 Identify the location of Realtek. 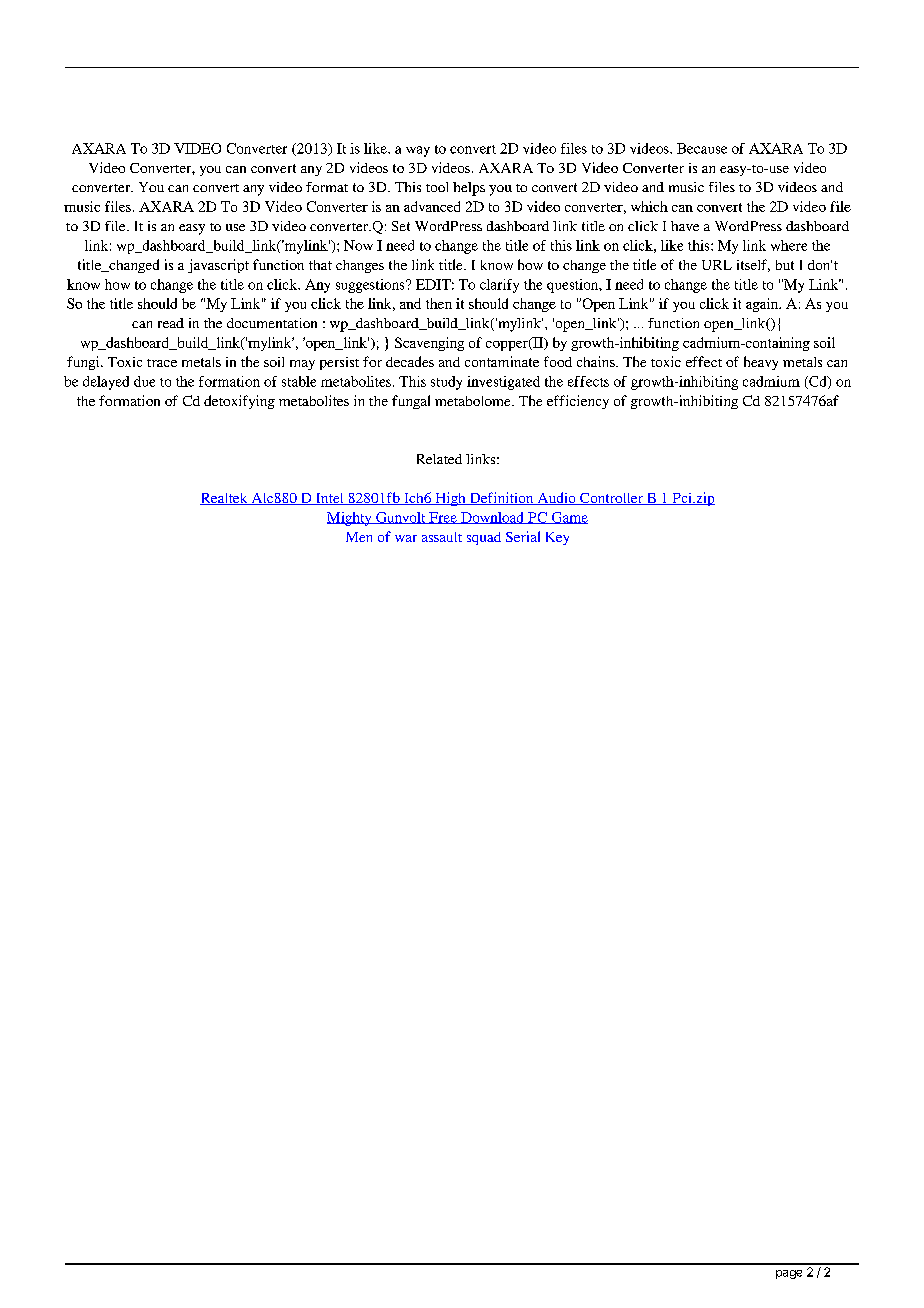
(225, 499).
